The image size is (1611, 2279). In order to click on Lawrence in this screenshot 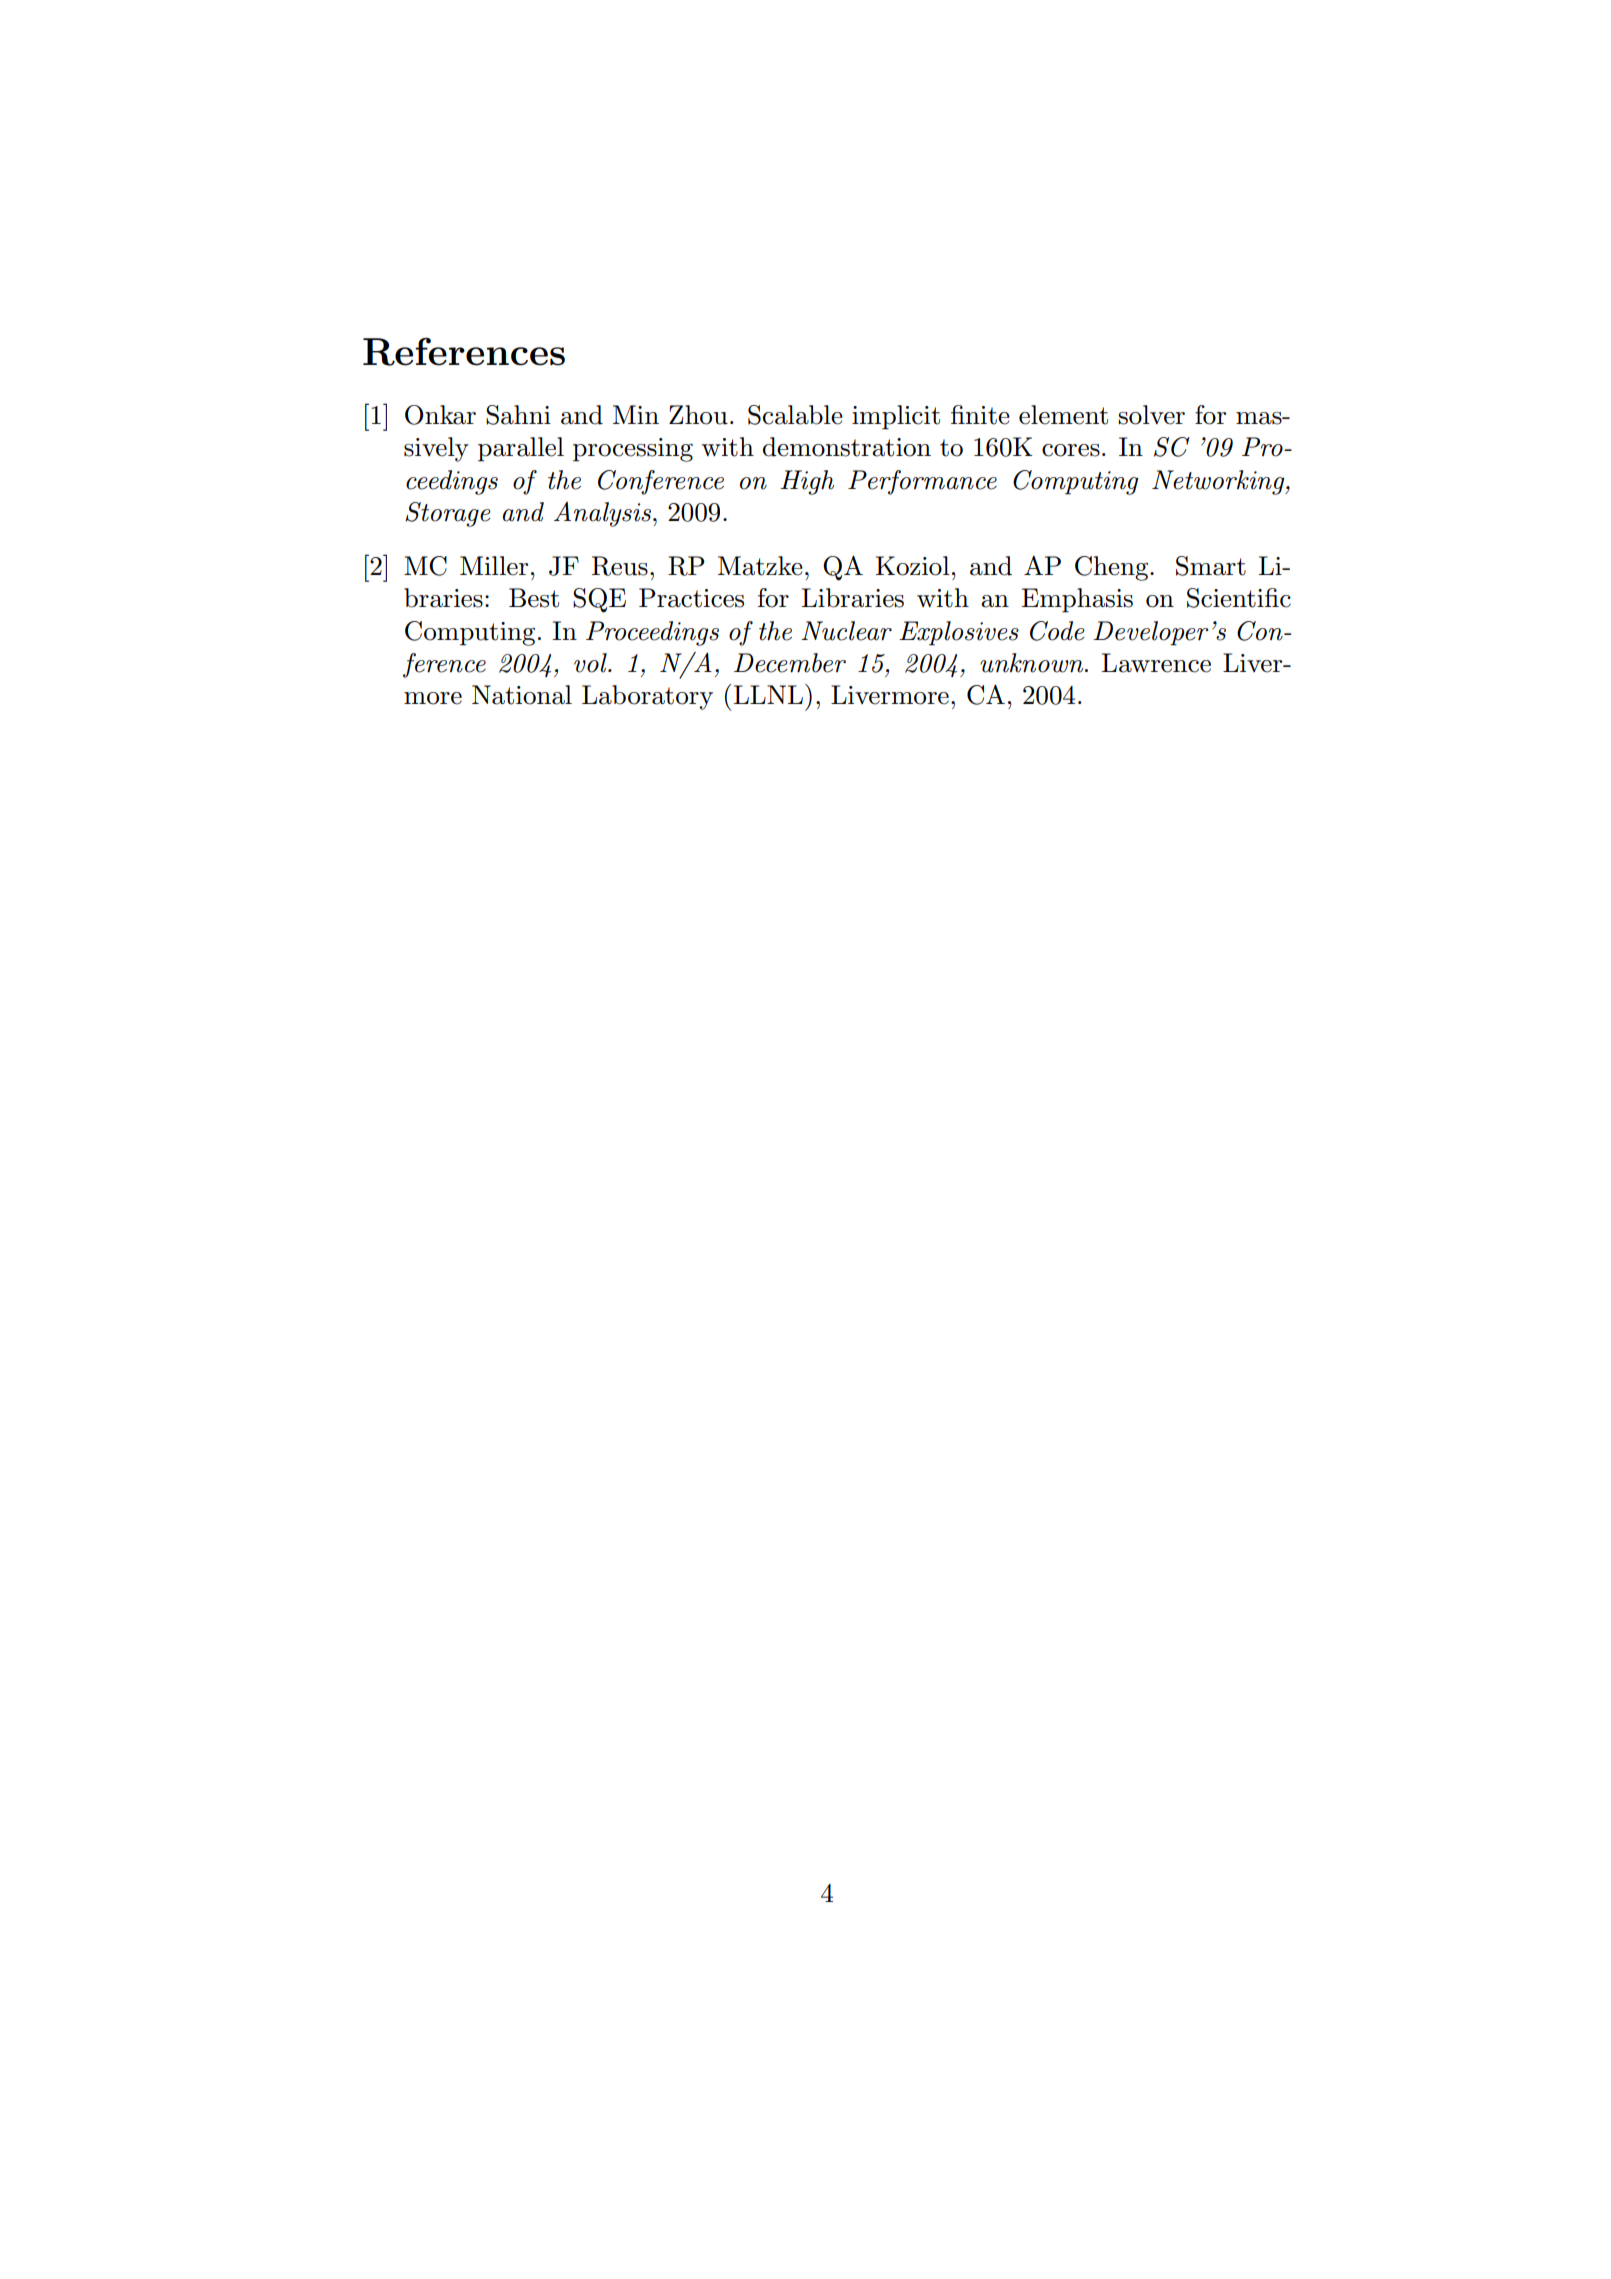, I will do `click(1156, 663)`.
